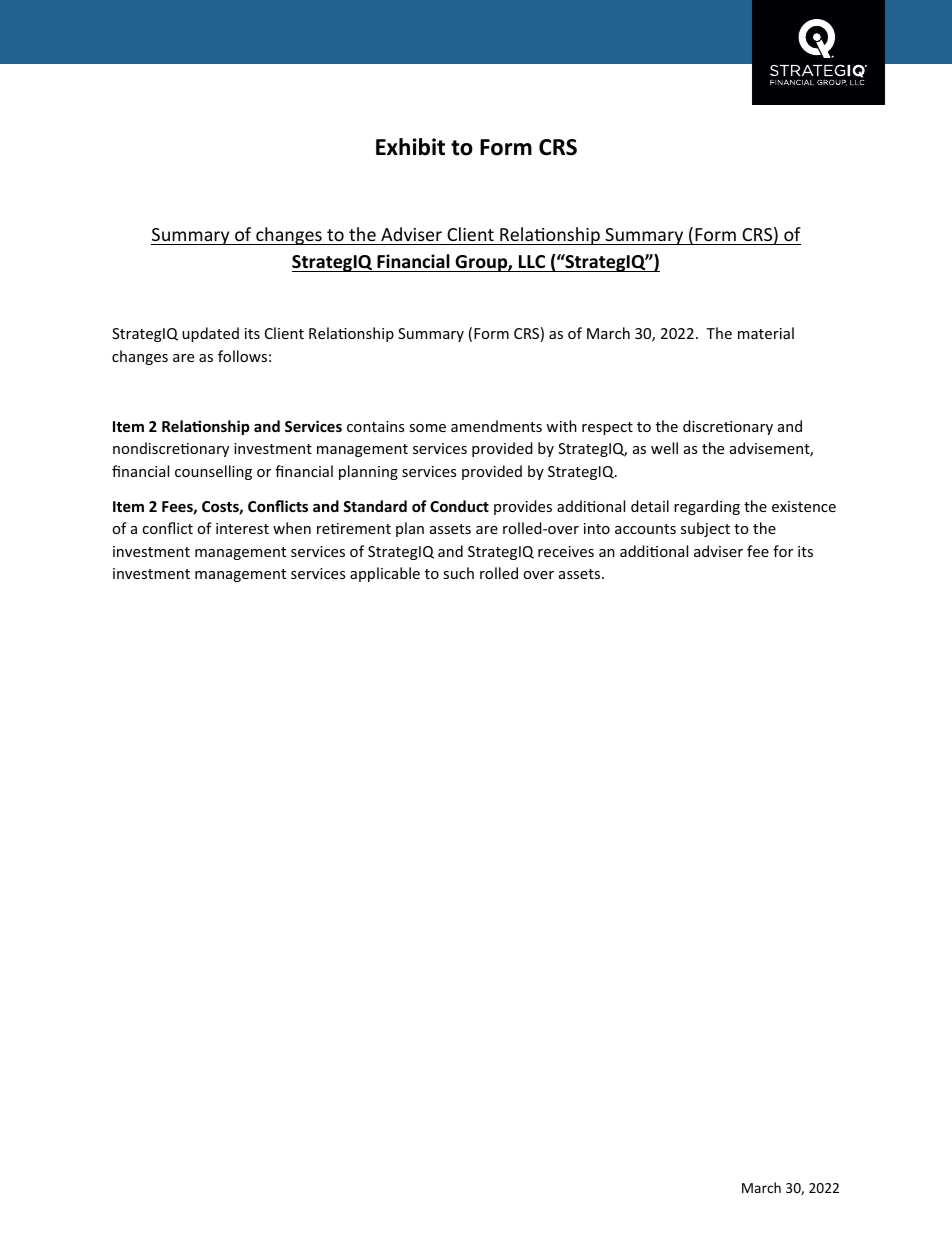 The image size is (952, 1233). I want to click on some, so click(427, 428).
